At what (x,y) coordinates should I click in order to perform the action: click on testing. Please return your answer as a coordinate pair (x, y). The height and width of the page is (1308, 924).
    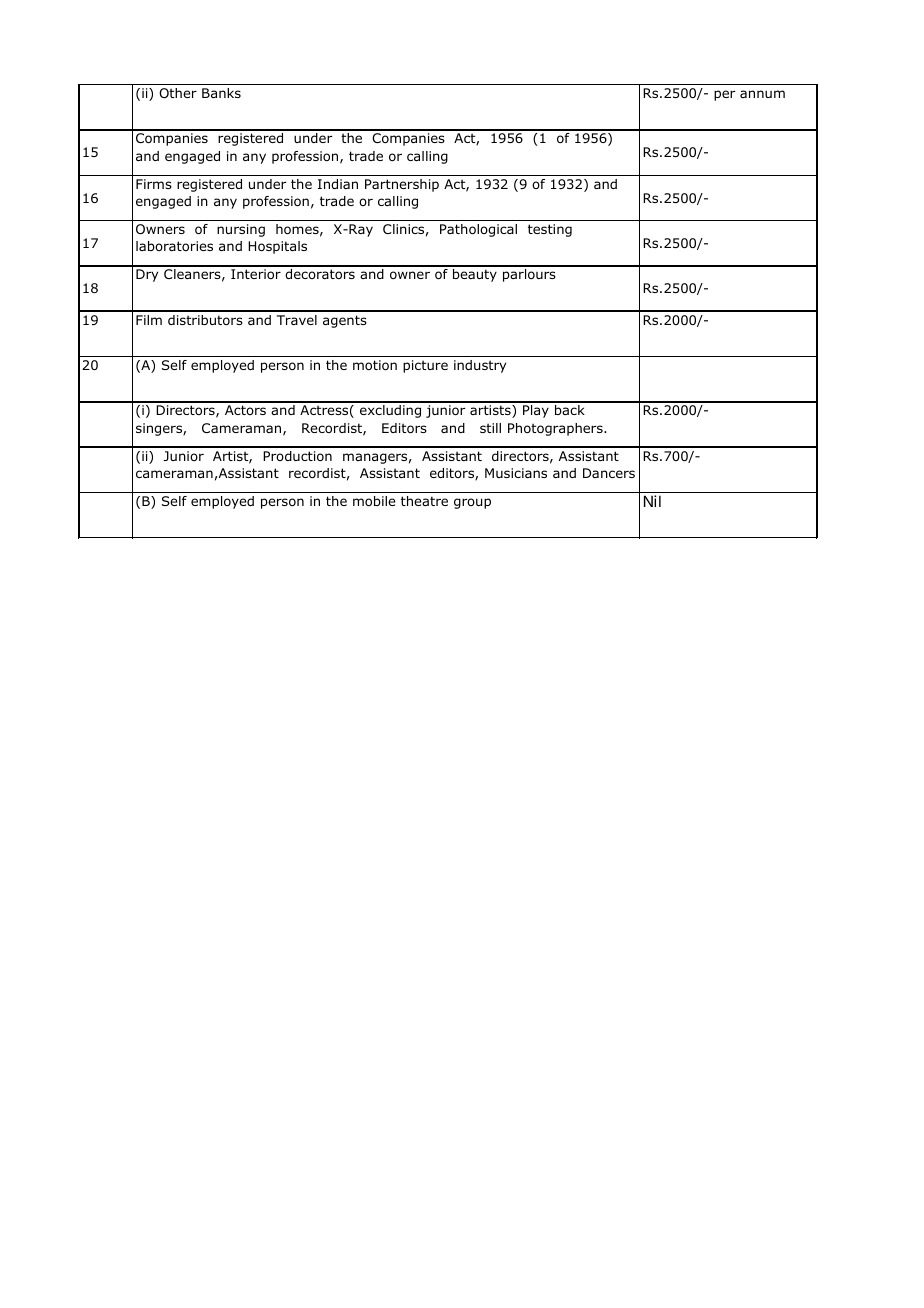
    Looking at the image, I should click on (550, 230).
